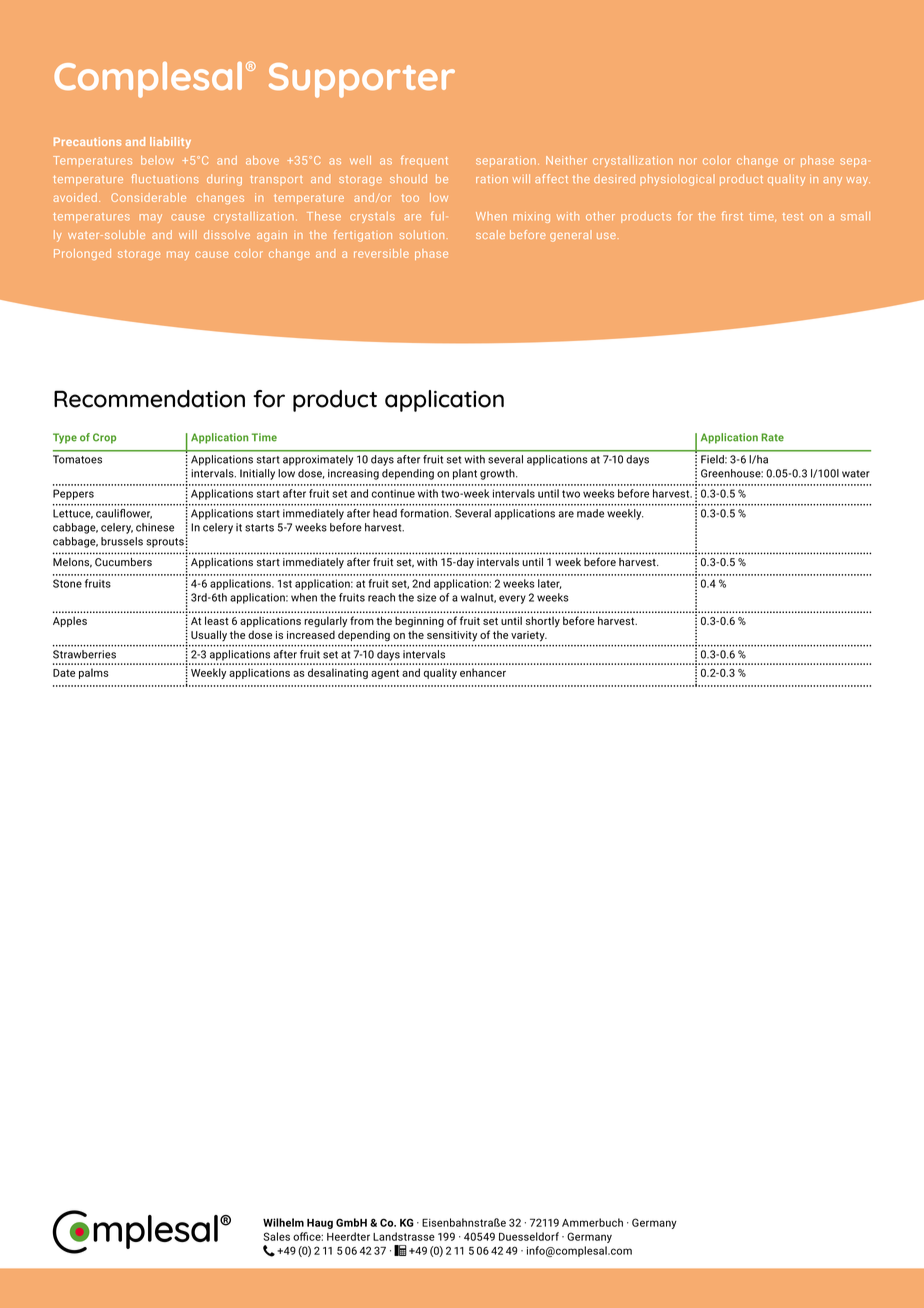 Image resolution: width=924 pixels, height=1308 pixels. What do you see at coordinates (276, 1236) in the screenshot?
I see `Sales` at bounding box center [276, 1236].
